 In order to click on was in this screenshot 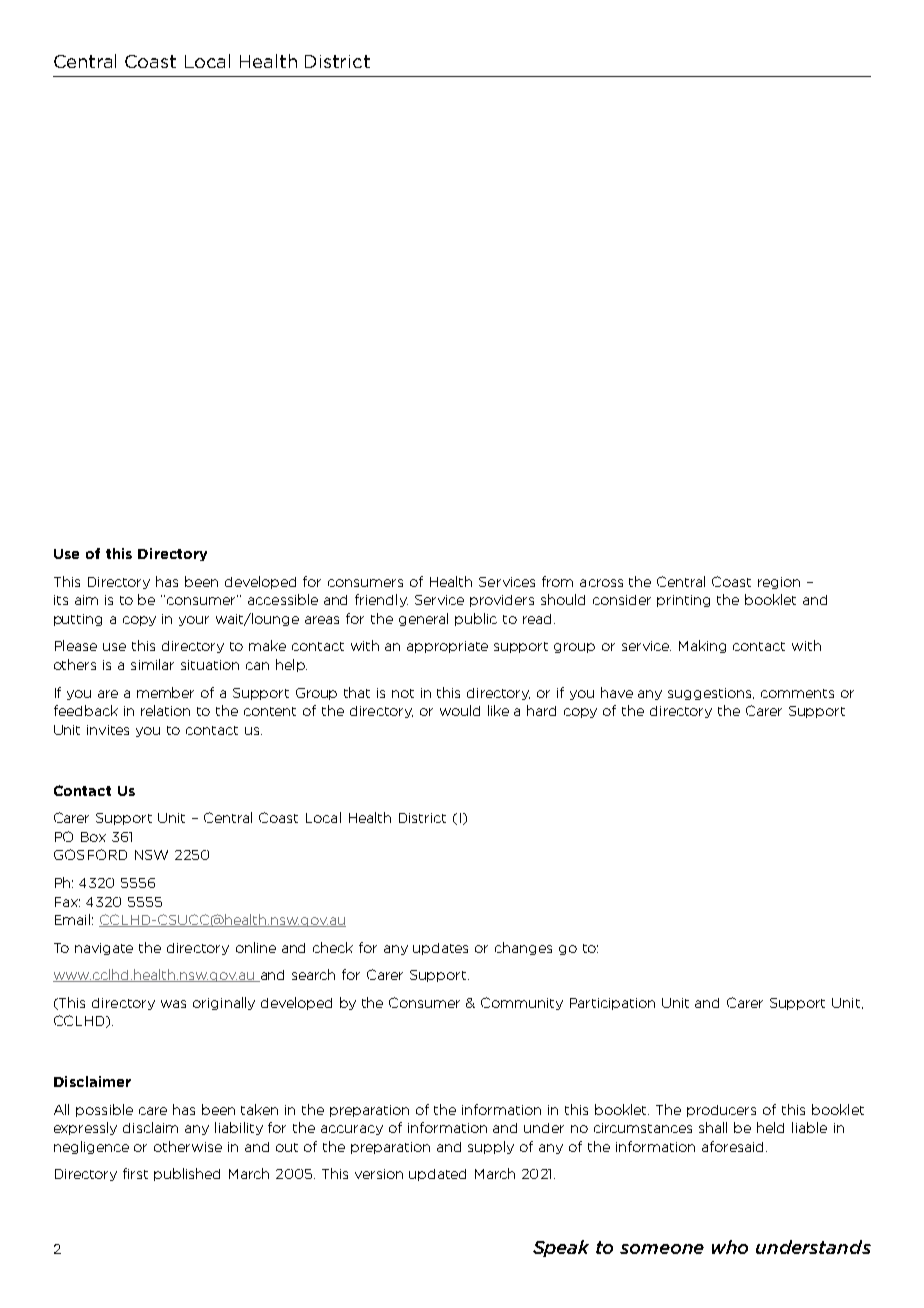, I will do `click(173, 1004)`.
